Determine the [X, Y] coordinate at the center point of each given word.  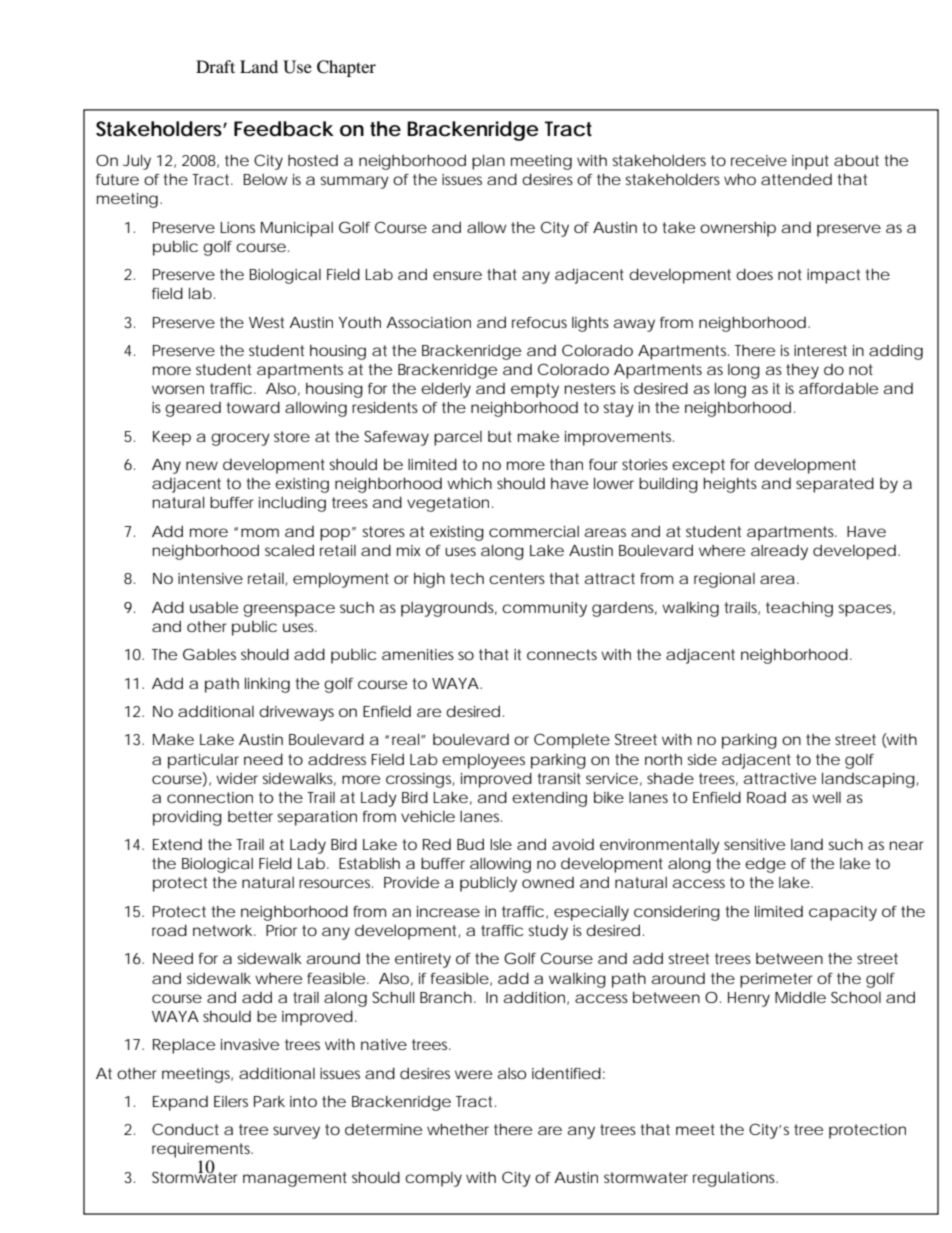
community [544, 609]
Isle [501, 844]
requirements [202, 1150]
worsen [178, 389]
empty [535, 390]
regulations [735, 1179]
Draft [215, 66]
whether [458, 1129]
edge [765, 865]
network [222, 930]
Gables [209, 654]
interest [820, 350]
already [779, 552]
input [810, 162]
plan [488, 162]
